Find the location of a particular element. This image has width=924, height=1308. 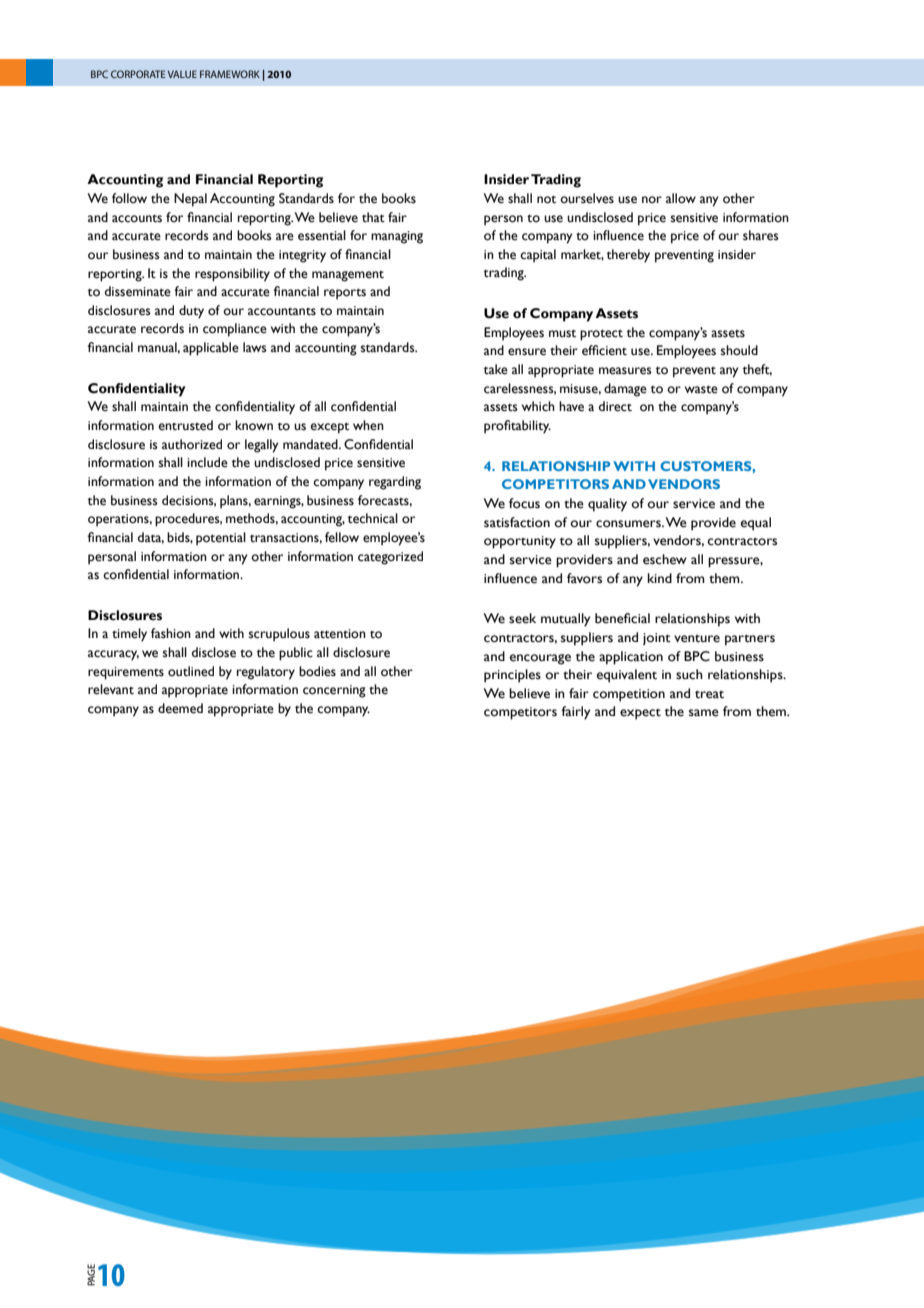

take is located at coordinates (496, 369).
